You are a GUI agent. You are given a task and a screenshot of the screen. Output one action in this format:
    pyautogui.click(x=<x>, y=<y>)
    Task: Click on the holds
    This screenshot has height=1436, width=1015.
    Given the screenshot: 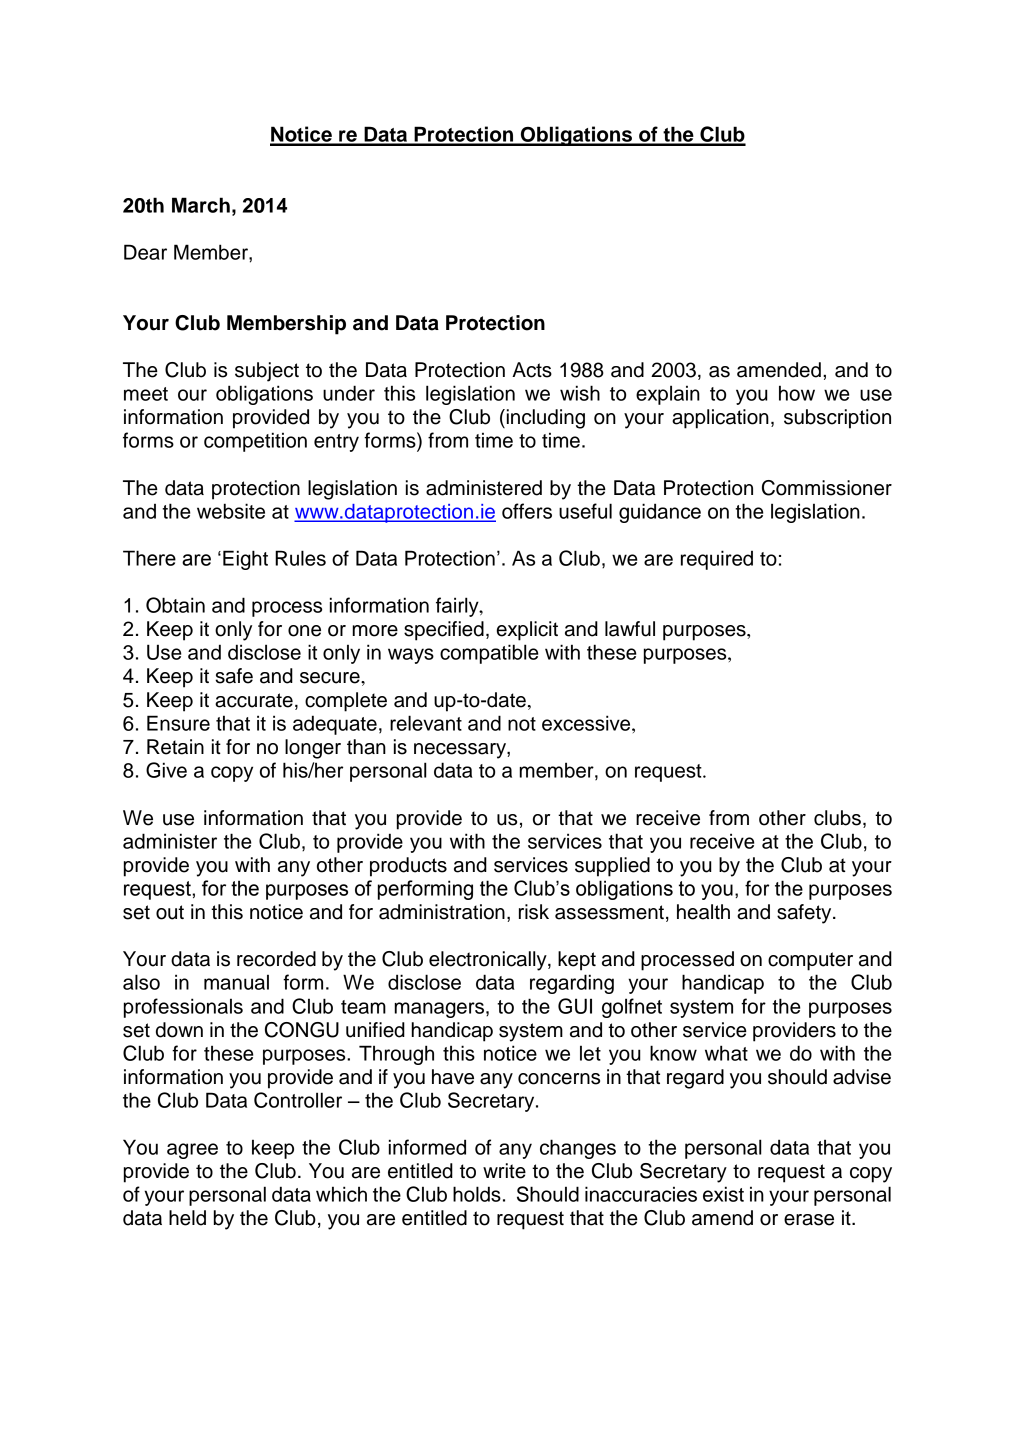 What is the action you would take?
    pyautogui.click(x=477, y=1194)
